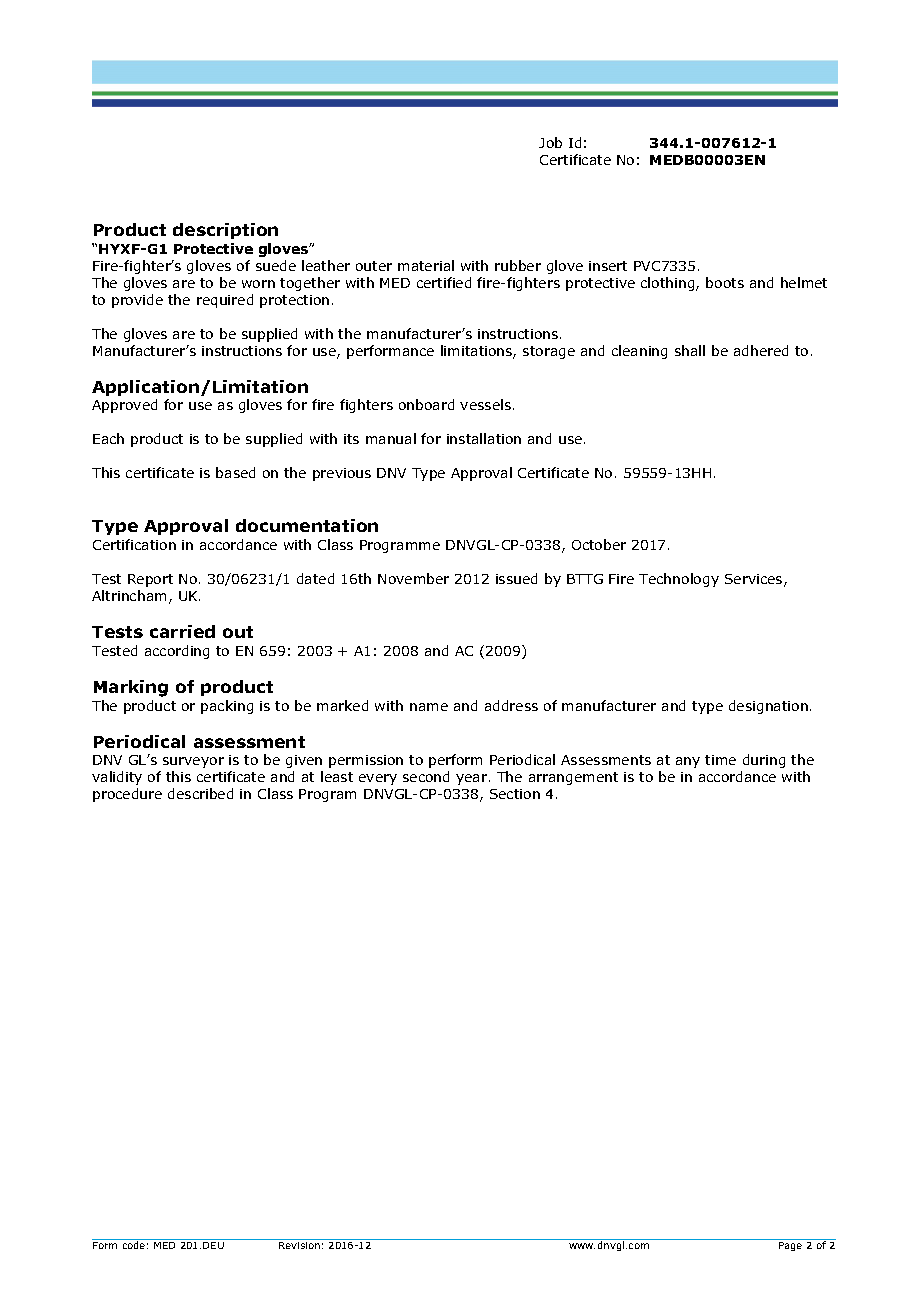 This page has height=1308, width=924. Describe the element at coordinates (725, 282) in the page. I see `boots` at that location.
